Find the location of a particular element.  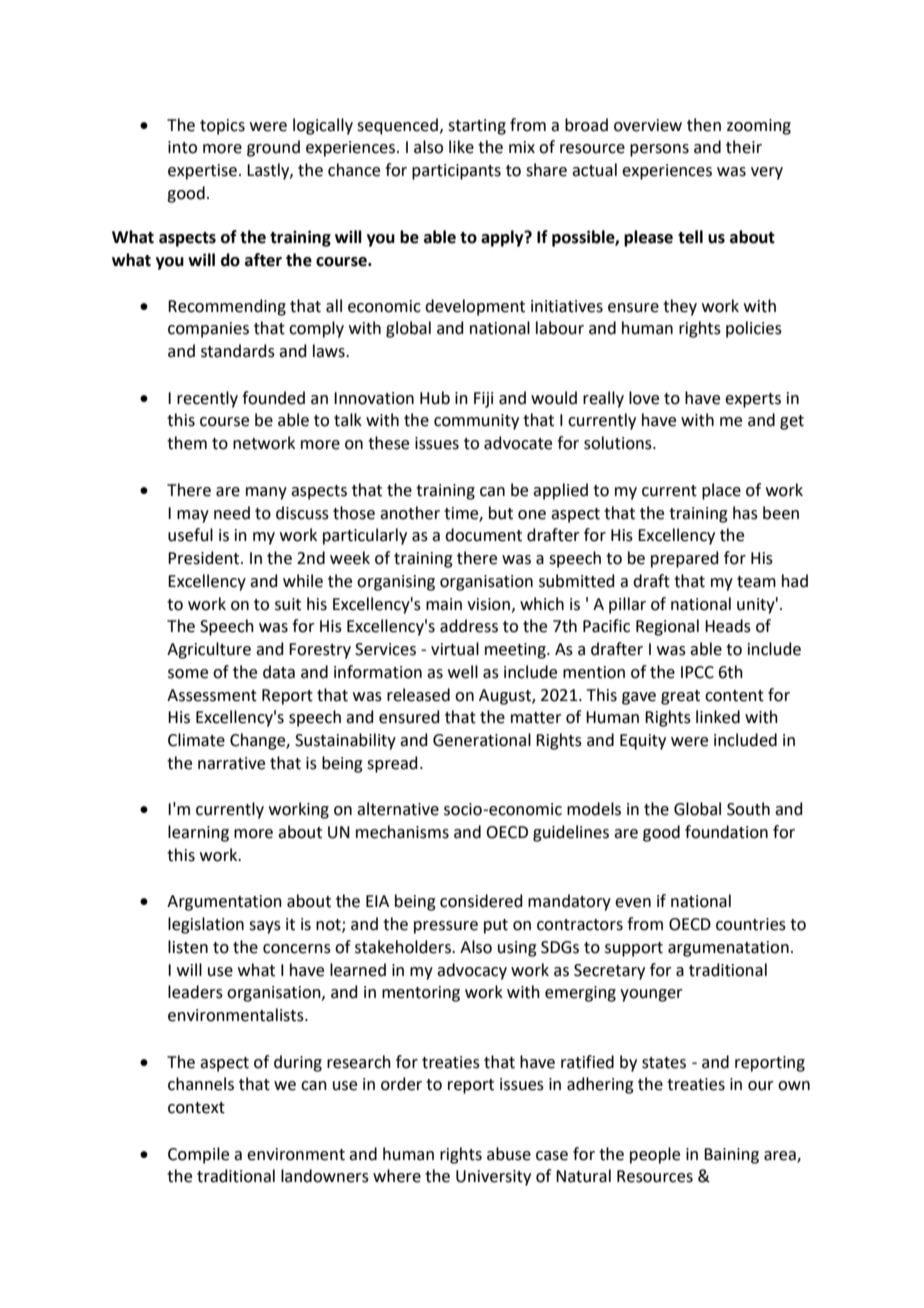

data is located at coordinates (279, 672).
